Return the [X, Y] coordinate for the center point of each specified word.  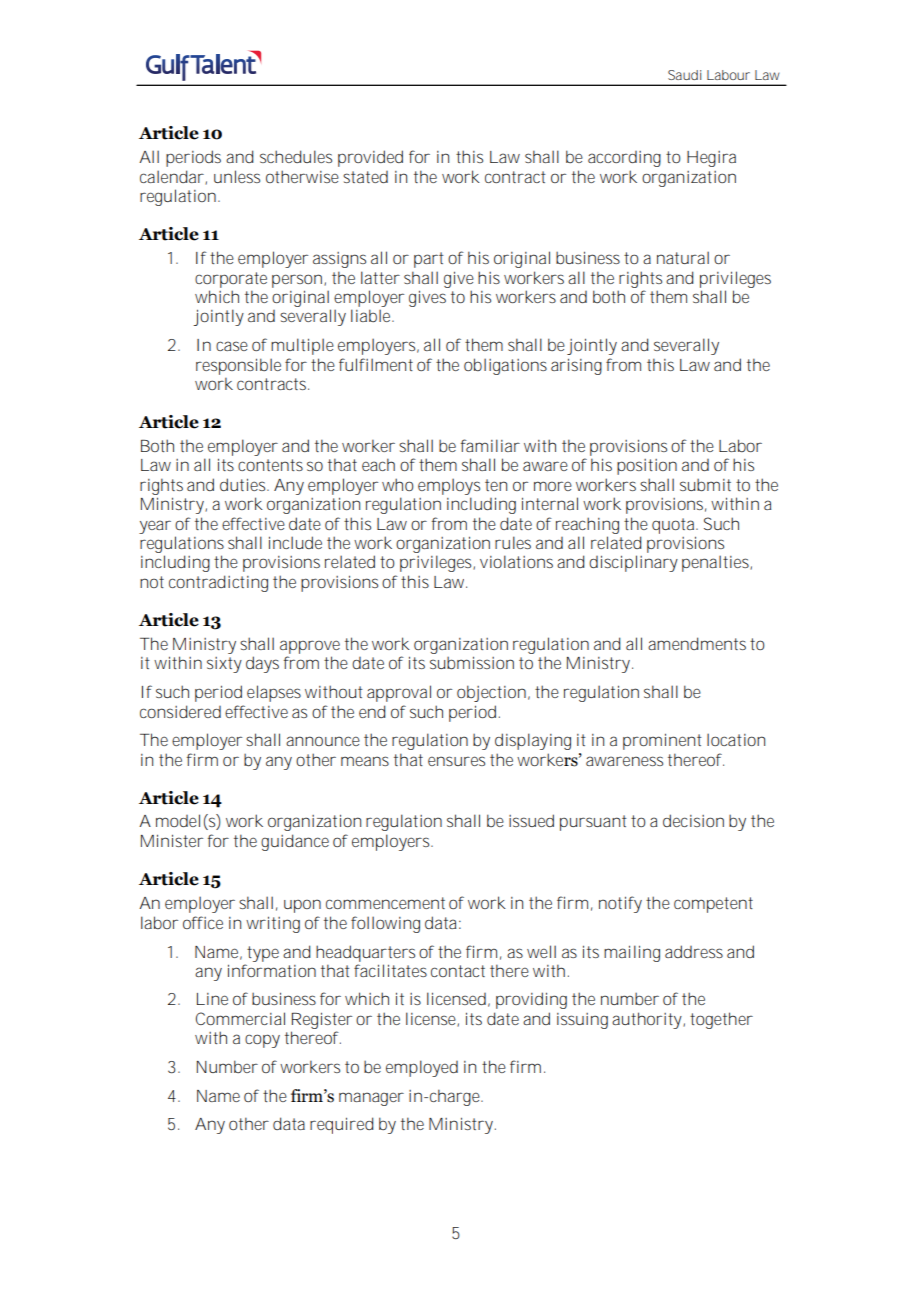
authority [647, 1020]
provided [370, 158]
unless [237, 176]
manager [371, 1099]
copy [262, 1041]
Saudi [684, 75]
